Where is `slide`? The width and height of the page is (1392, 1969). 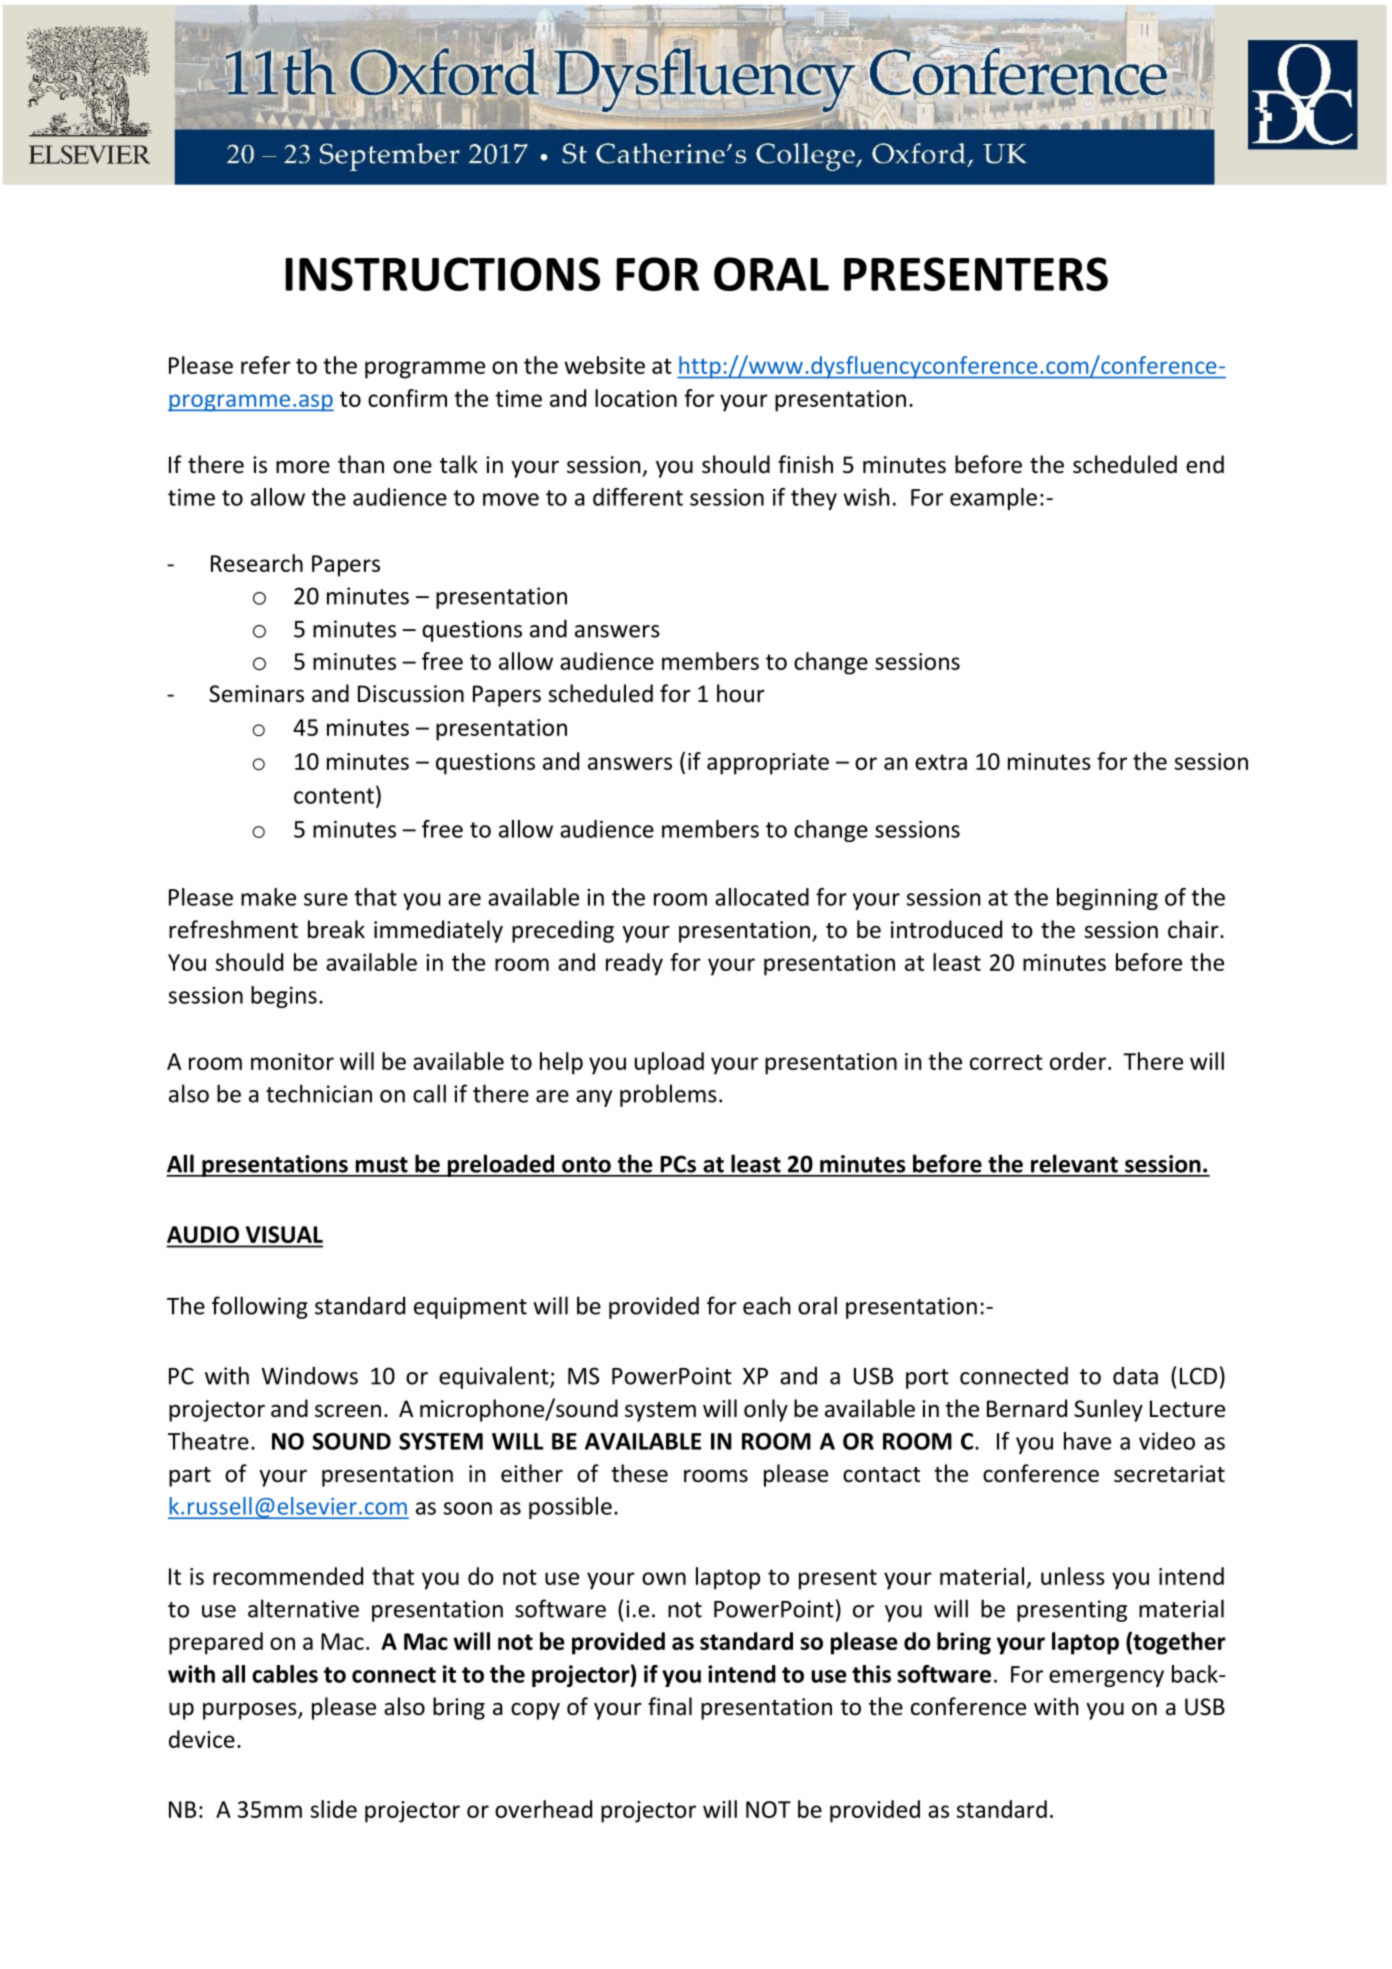
slide is located at coordinates (334, 1809).
